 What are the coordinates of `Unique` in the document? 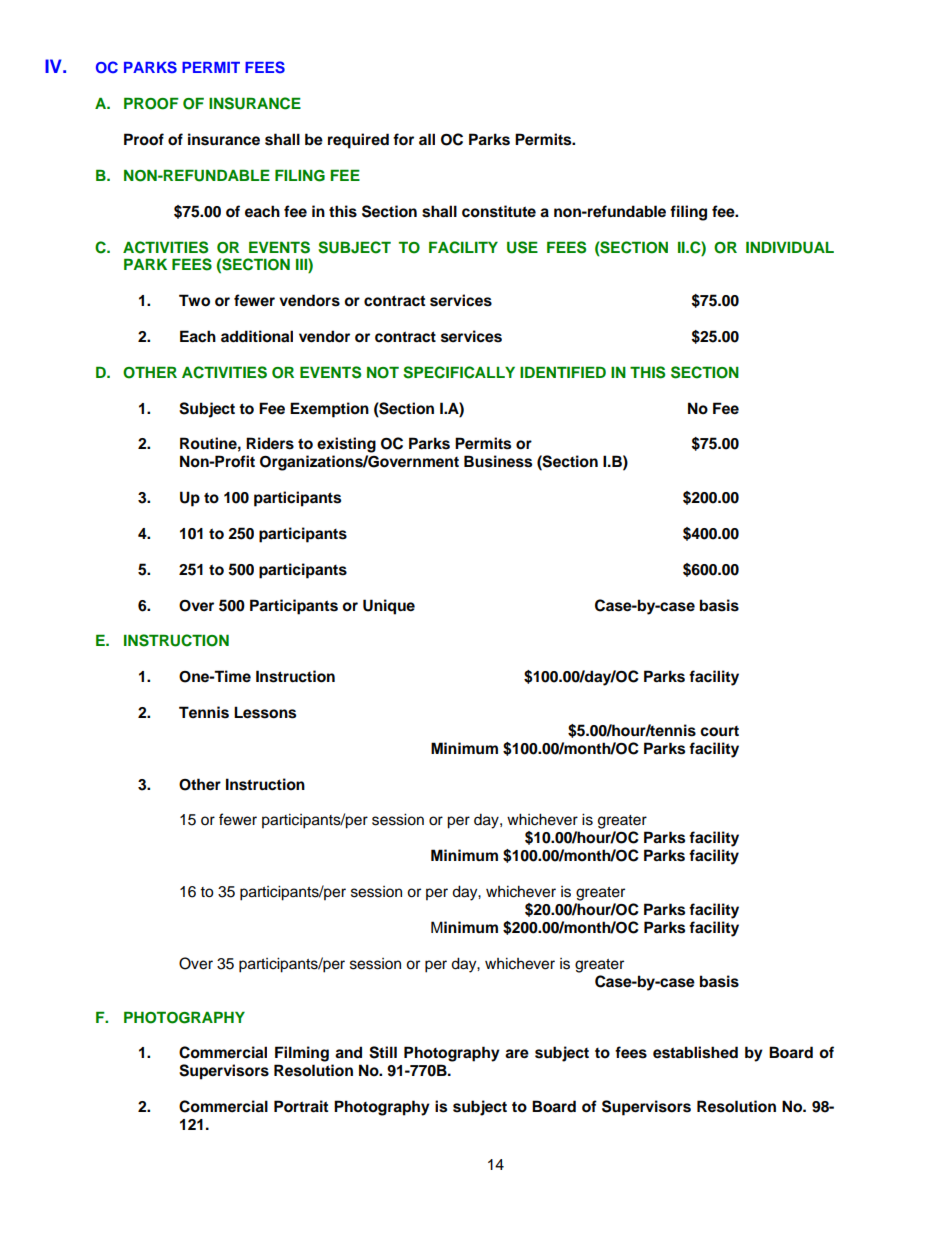 It's located at (389, 607).
